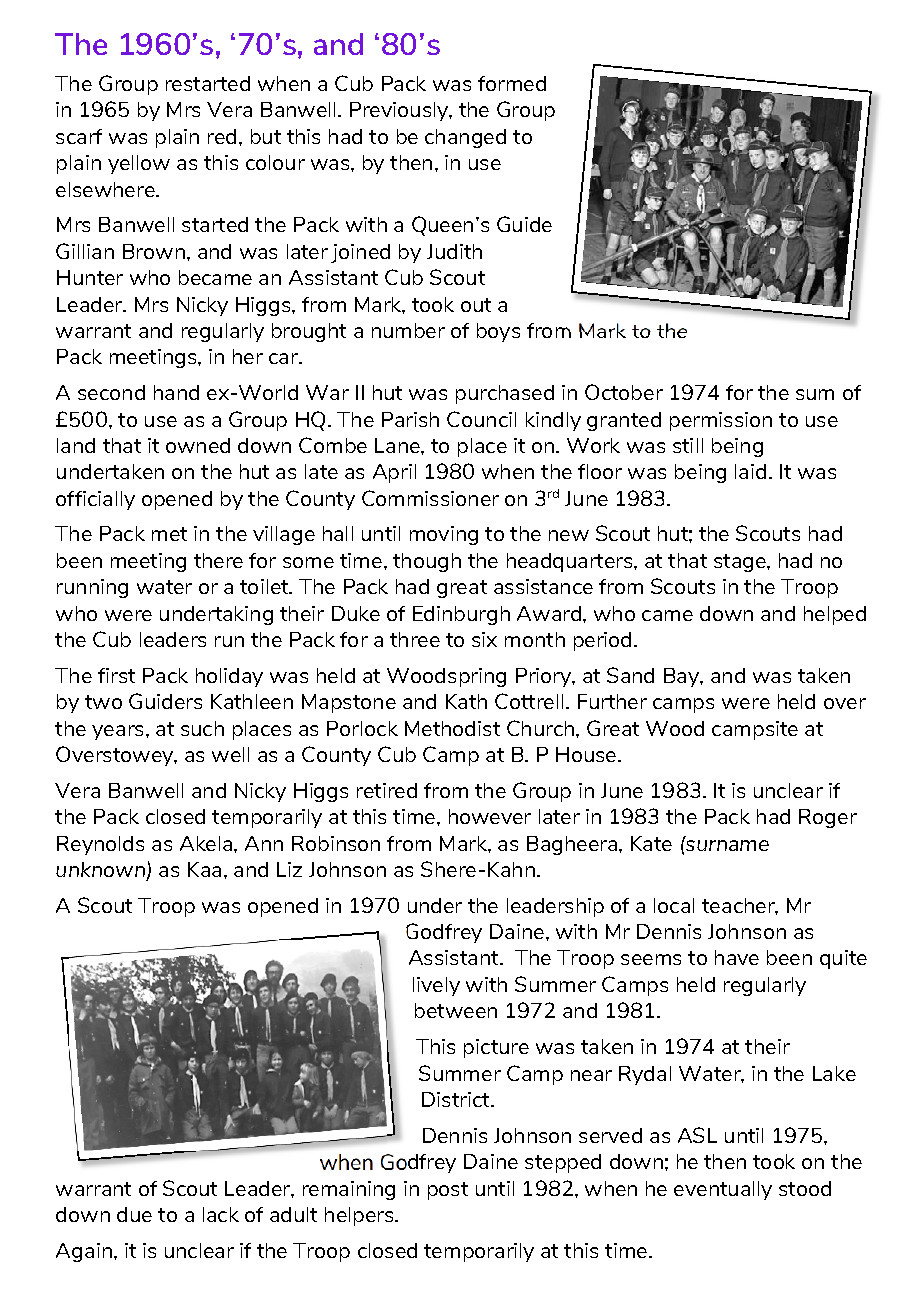  What do you see at coordinates (198, 445) in the page?
I see `owned` at bounding box center [198, 445].
